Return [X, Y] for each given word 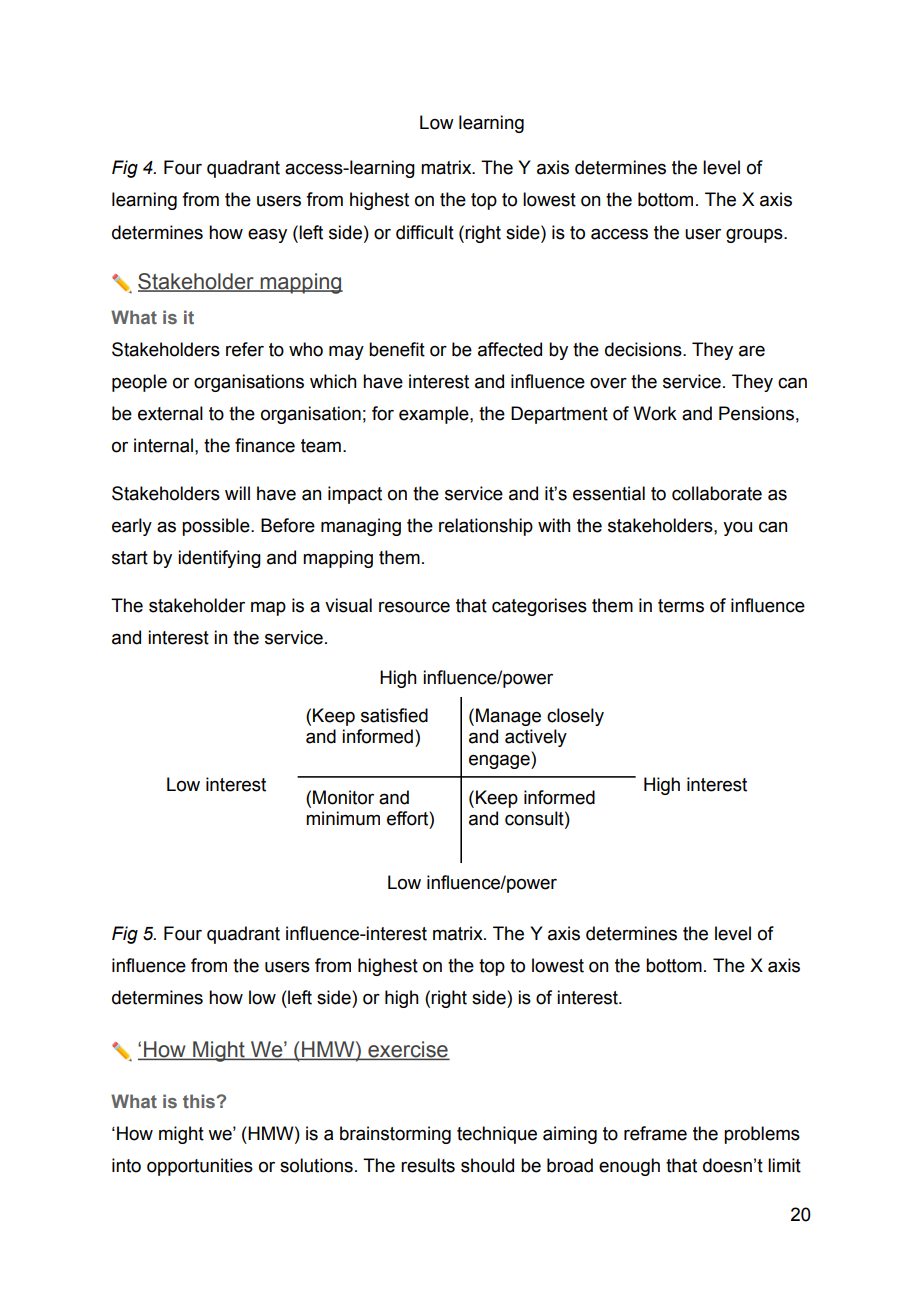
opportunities [200, 1167]
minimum [343, 818]
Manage [508, 717]
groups [755, 236]
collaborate [717, 493]
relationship [486, 527]
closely [575, 717]
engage [500, 761]
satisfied [394, 715]
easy [267, 235]
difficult [425, 232]
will [237, 493]
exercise [408, 1050]
